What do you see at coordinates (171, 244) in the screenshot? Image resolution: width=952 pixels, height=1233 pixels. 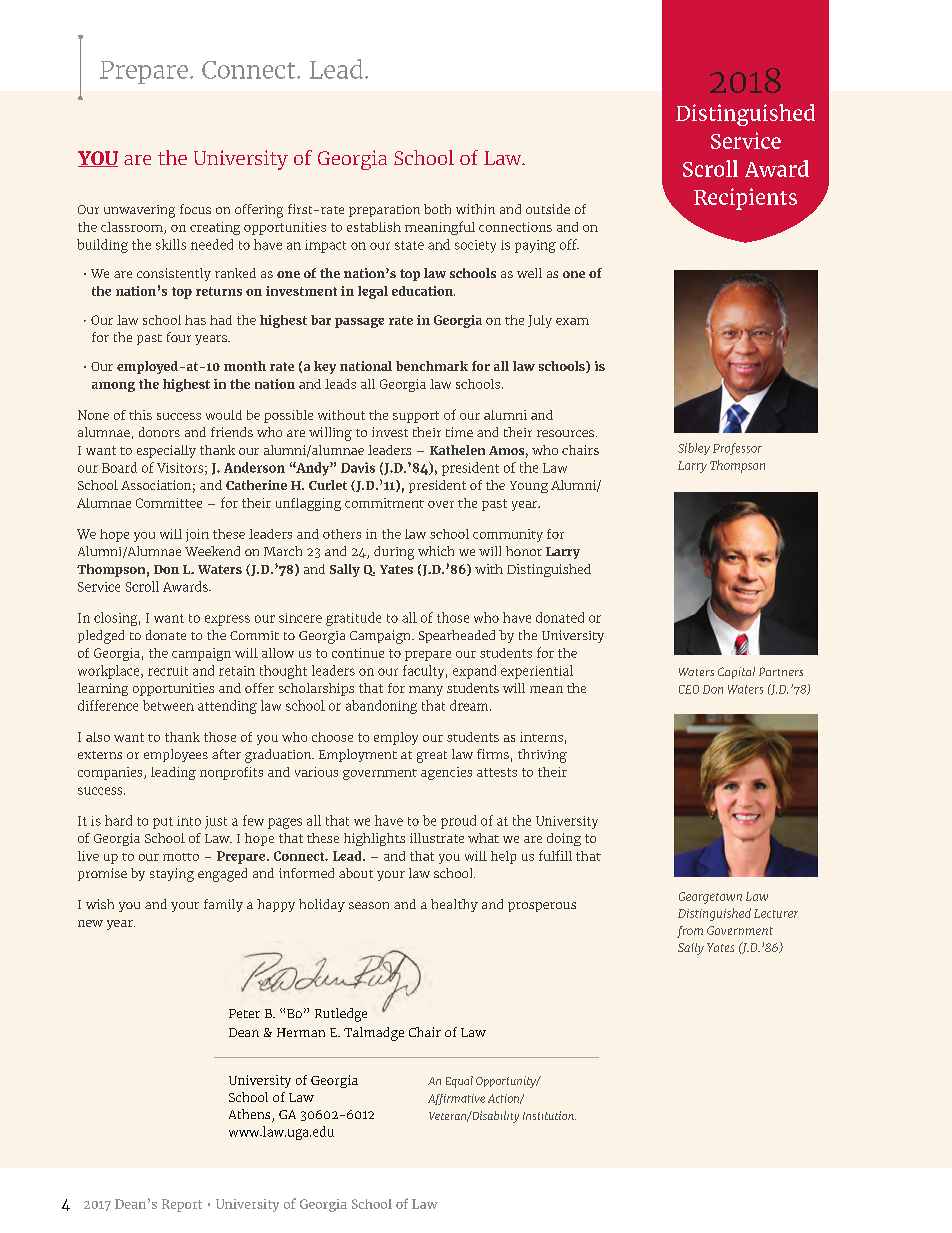 I see `skills` at bounding box center [171, 244].
